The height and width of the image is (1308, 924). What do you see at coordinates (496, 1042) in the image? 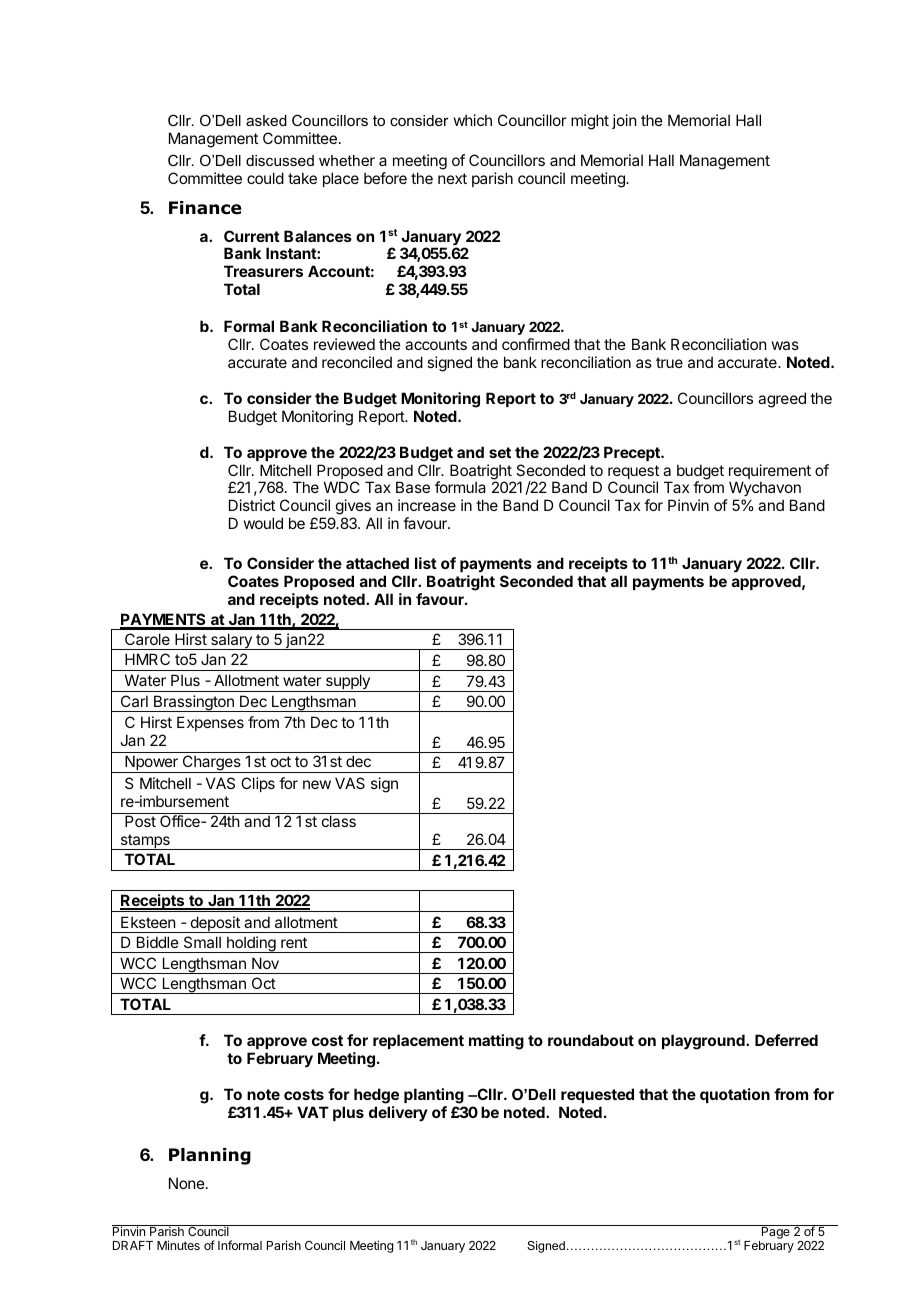
I see `matting` at bounding box center [496, 1042].
